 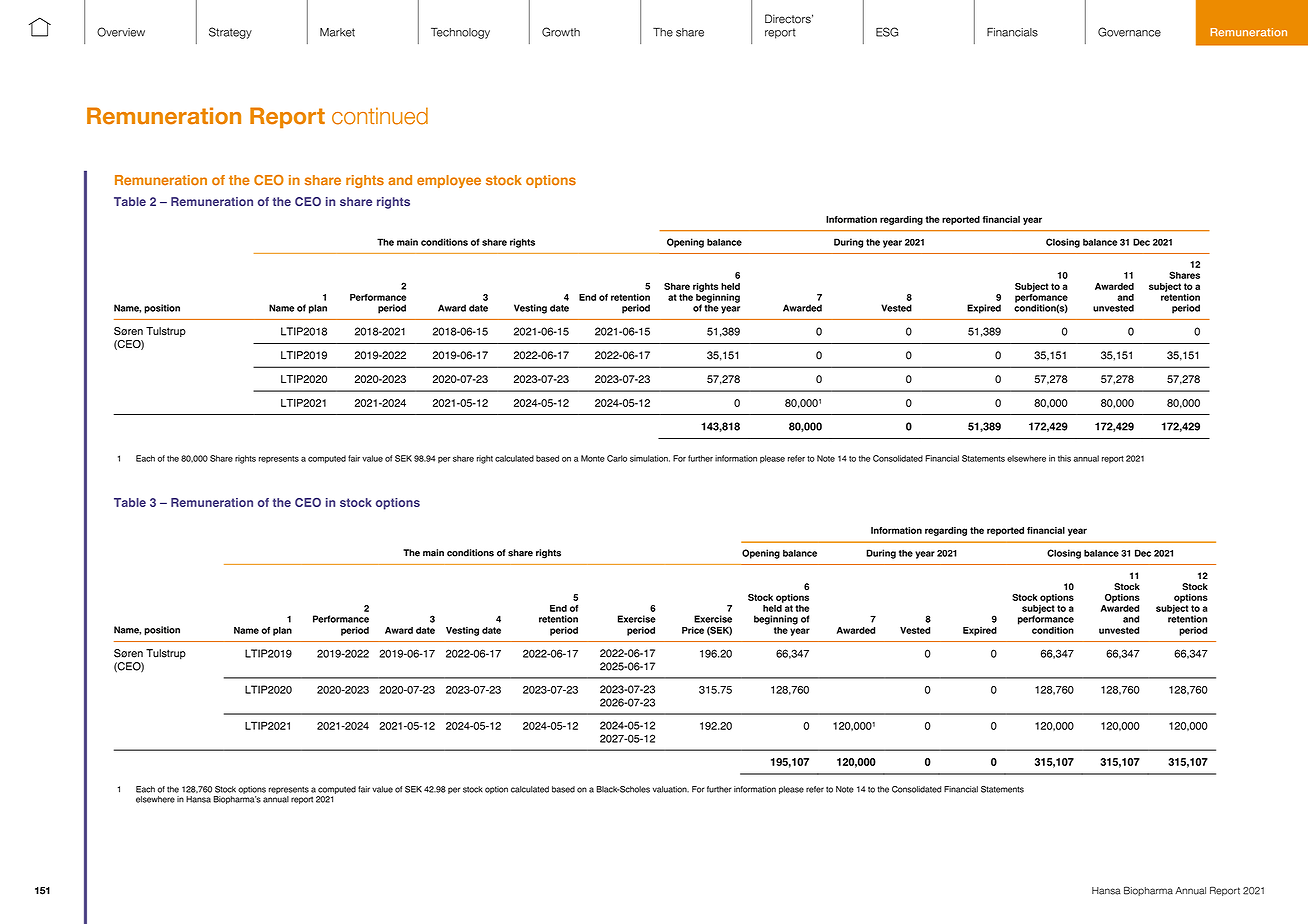 What do you see at coordinates (1064, 458) in the screenshot?
I see `this` at bounding box center [1064, 458].
